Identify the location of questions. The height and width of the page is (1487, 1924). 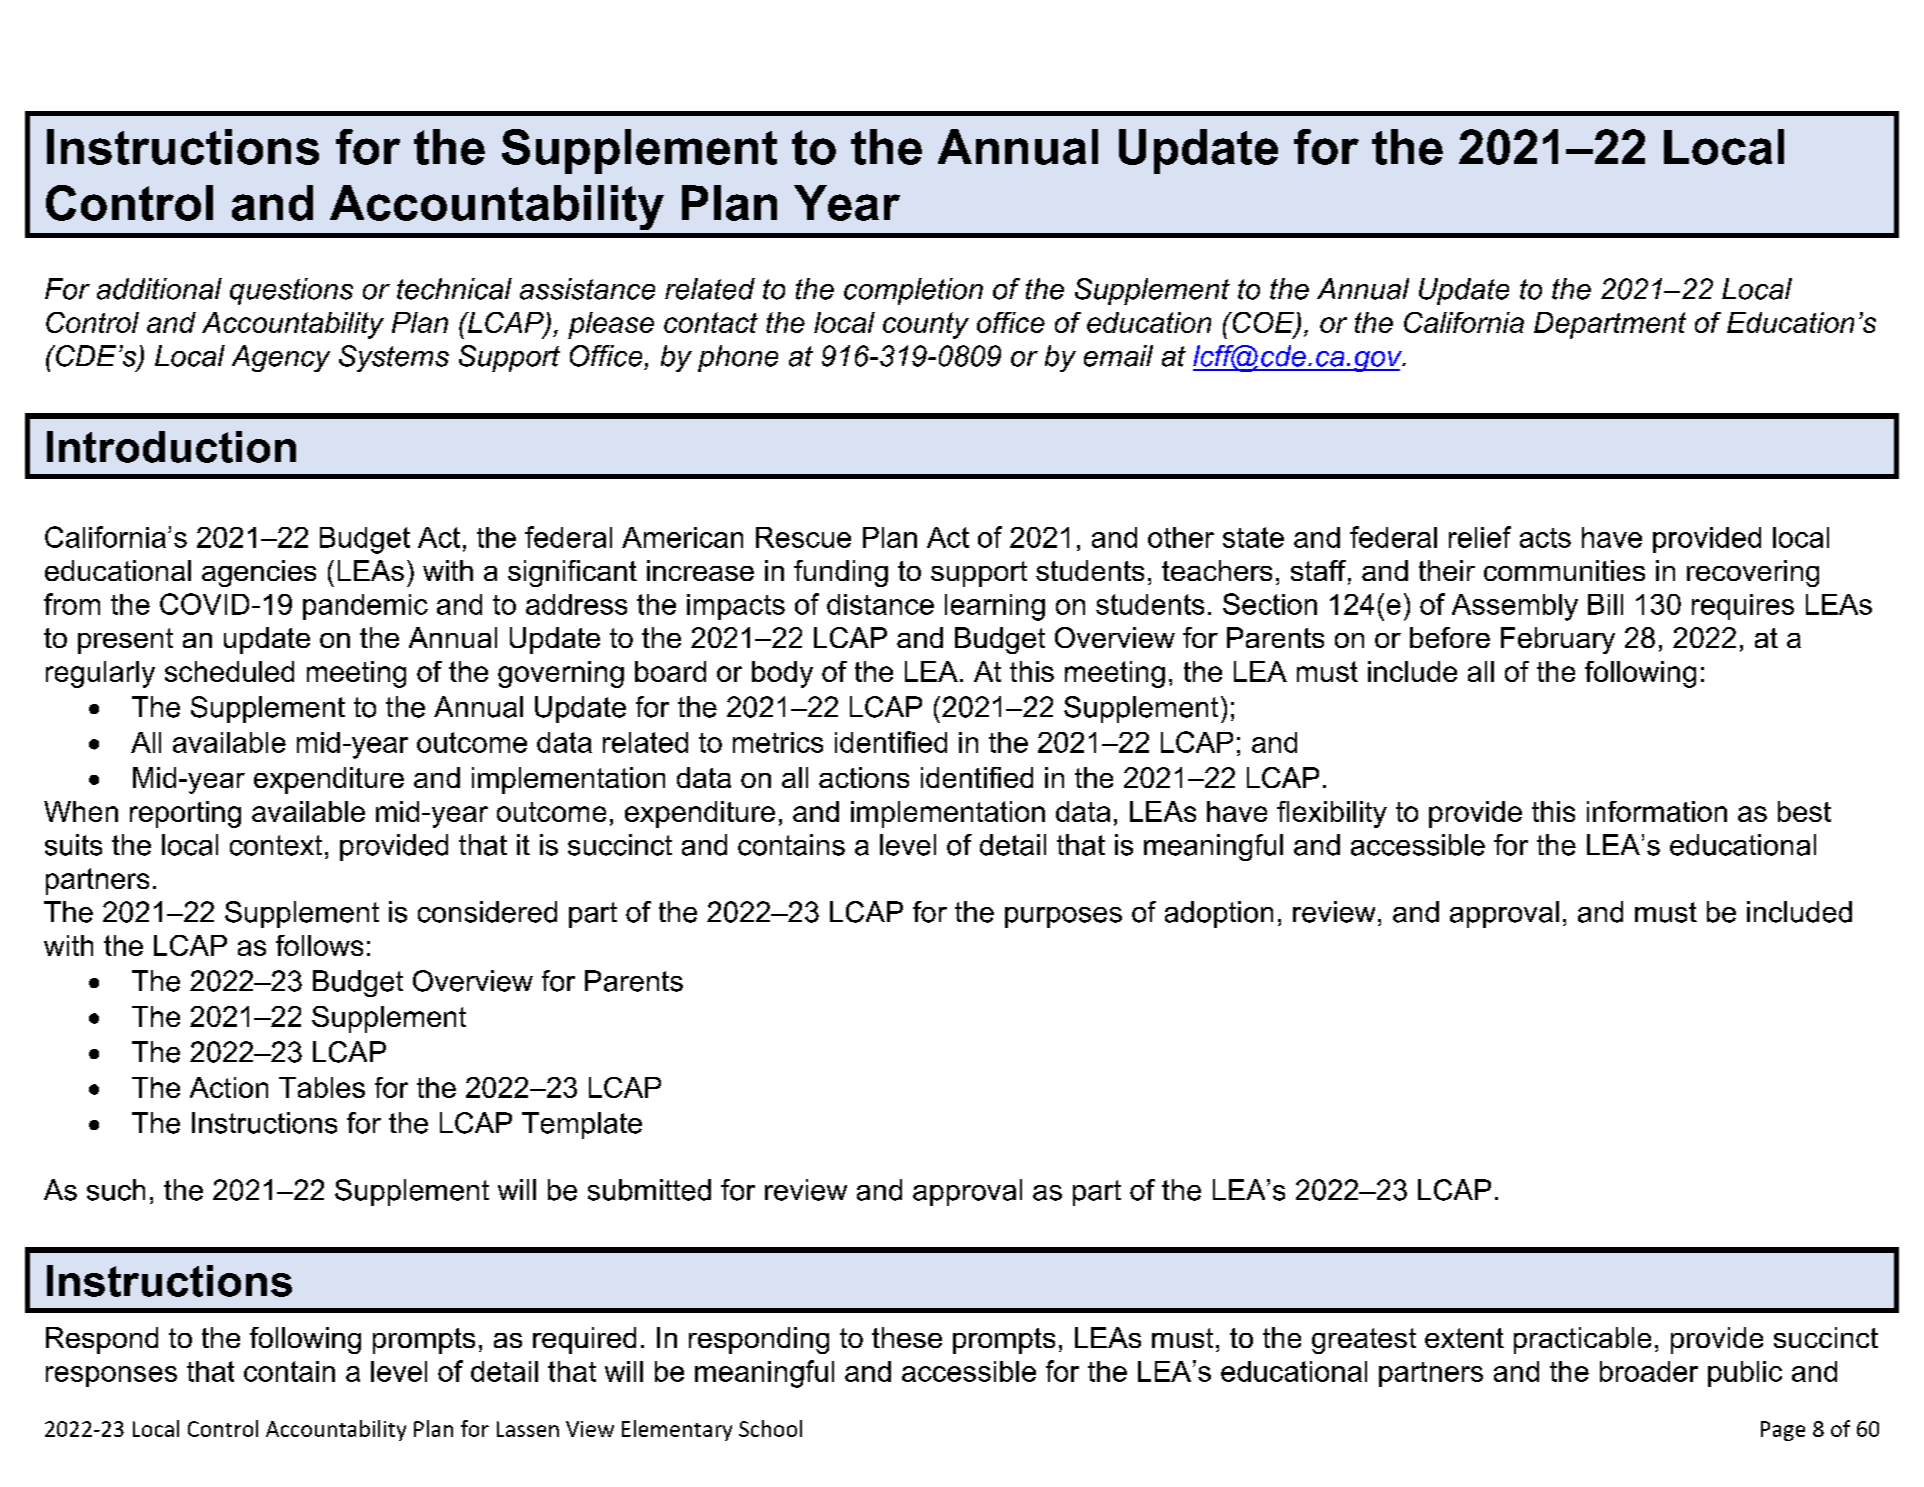
(291, 291).
